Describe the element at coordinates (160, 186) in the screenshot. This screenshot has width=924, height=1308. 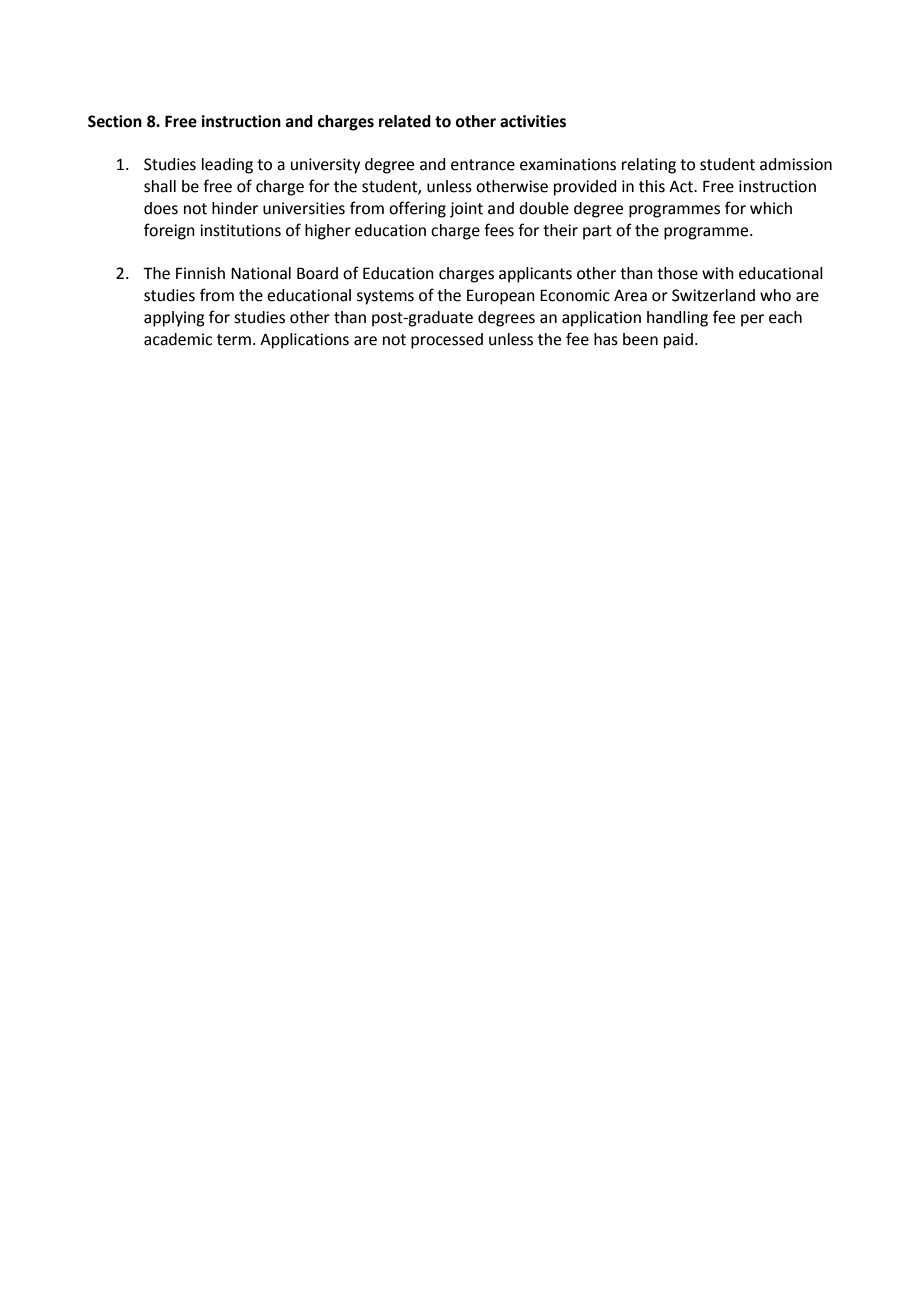
I see `shall` at that location.
